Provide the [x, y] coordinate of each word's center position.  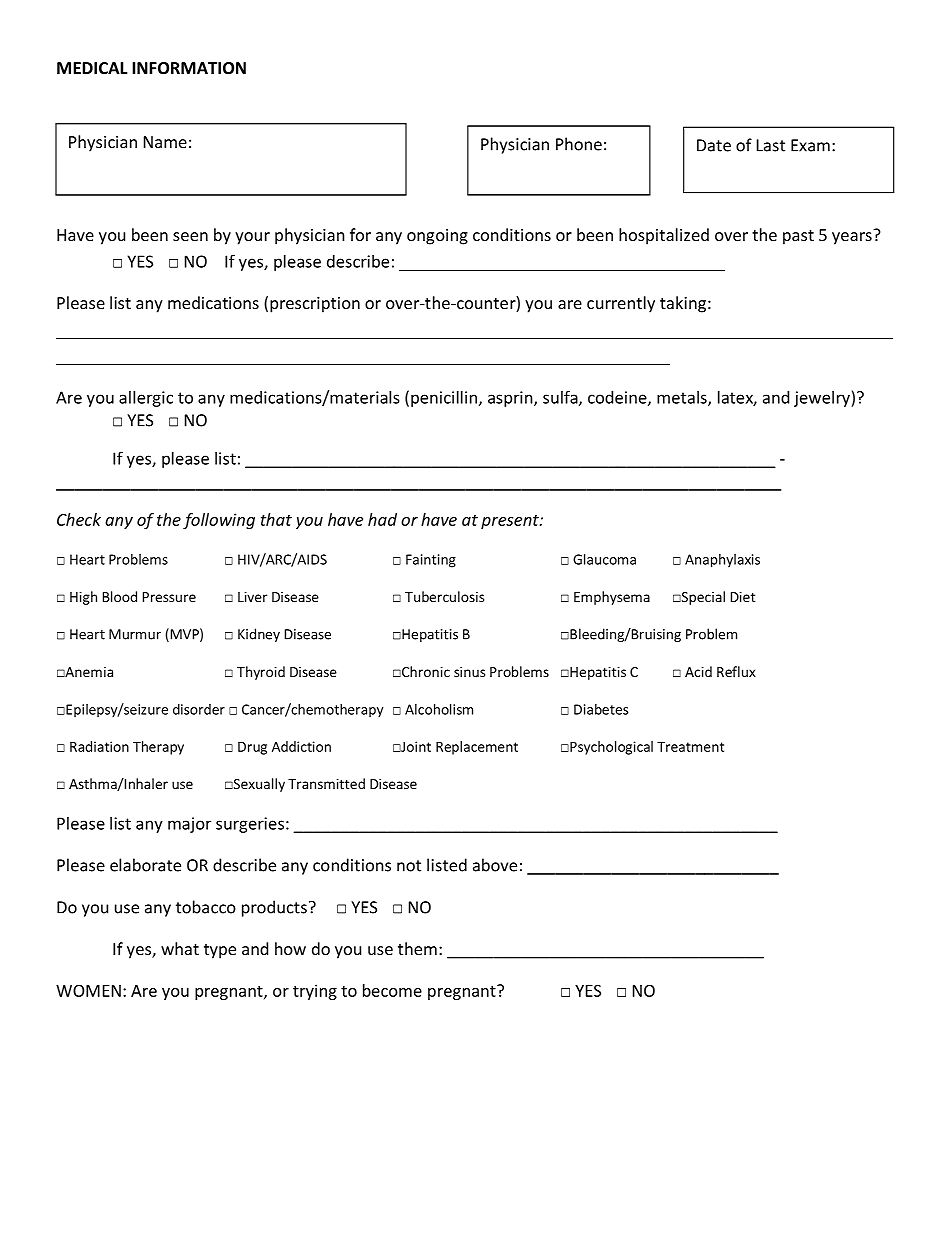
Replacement [477, 748]
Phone [579, 144]
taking [683, 304]
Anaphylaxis [722, 561]
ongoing [437, 237]
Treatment [690, 747]
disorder [199, 709]
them [417, 948]
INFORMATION [189, 68]
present [511, 522]
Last [771, 145]
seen [190, 236]
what [180, 948]
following [219, 521]
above [495, 865]
